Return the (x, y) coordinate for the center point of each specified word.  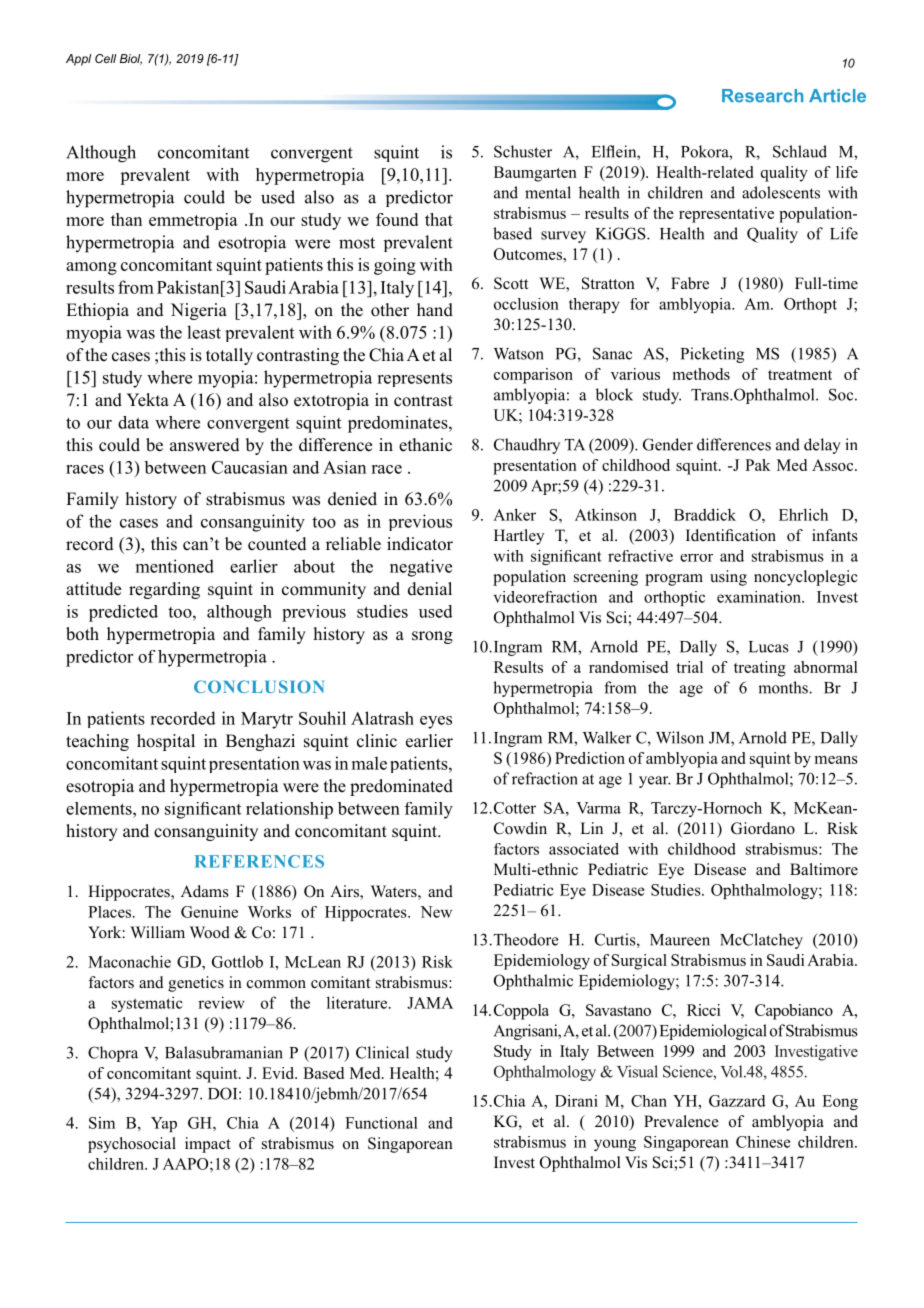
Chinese (763, 1142)
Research (762, 96)
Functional (381, 1123)
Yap (164, 1124)
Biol (131, 59)
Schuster (523, 151)
